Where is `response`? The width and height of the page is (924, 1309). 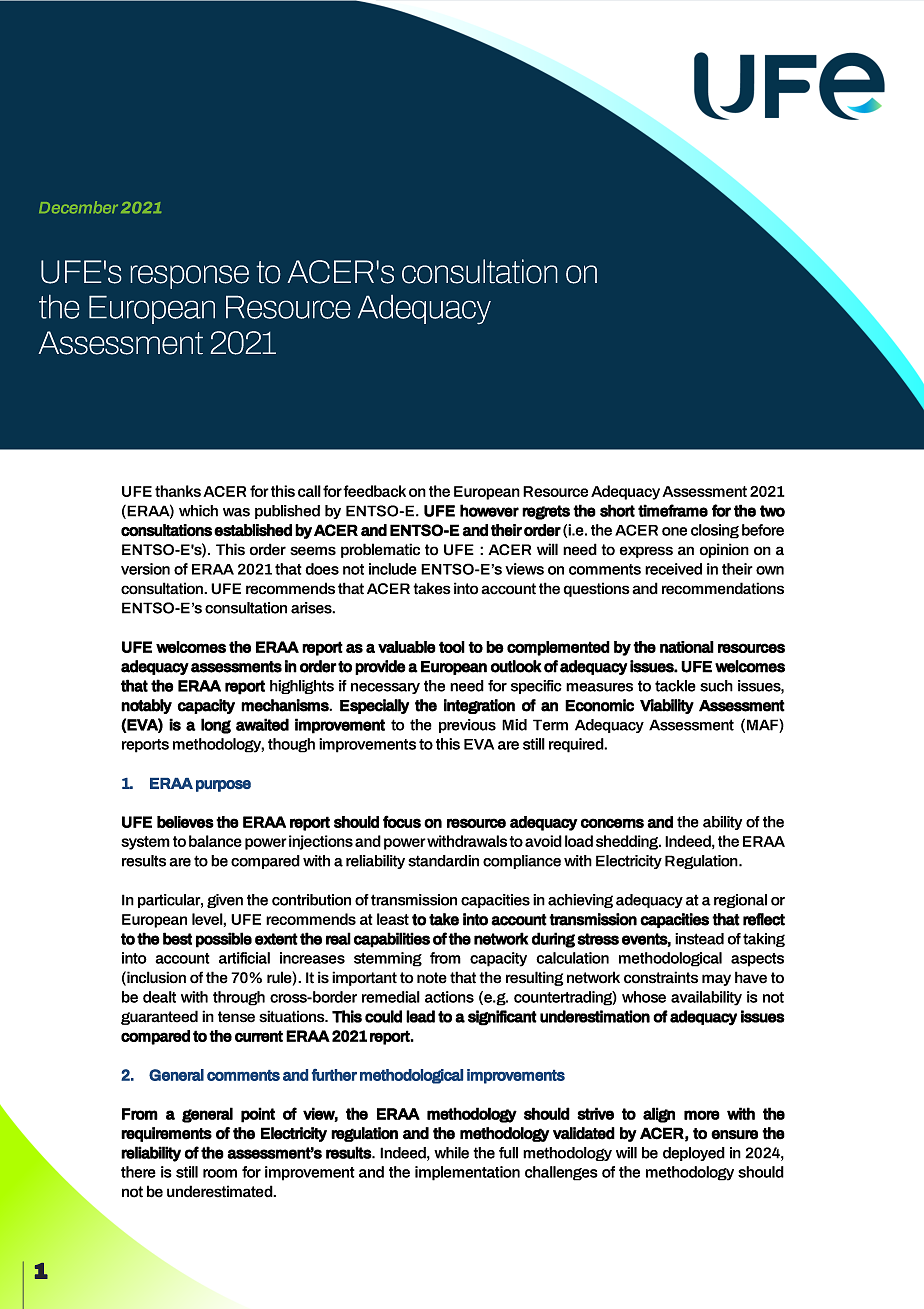 response is located at coordinates (189, 277).
